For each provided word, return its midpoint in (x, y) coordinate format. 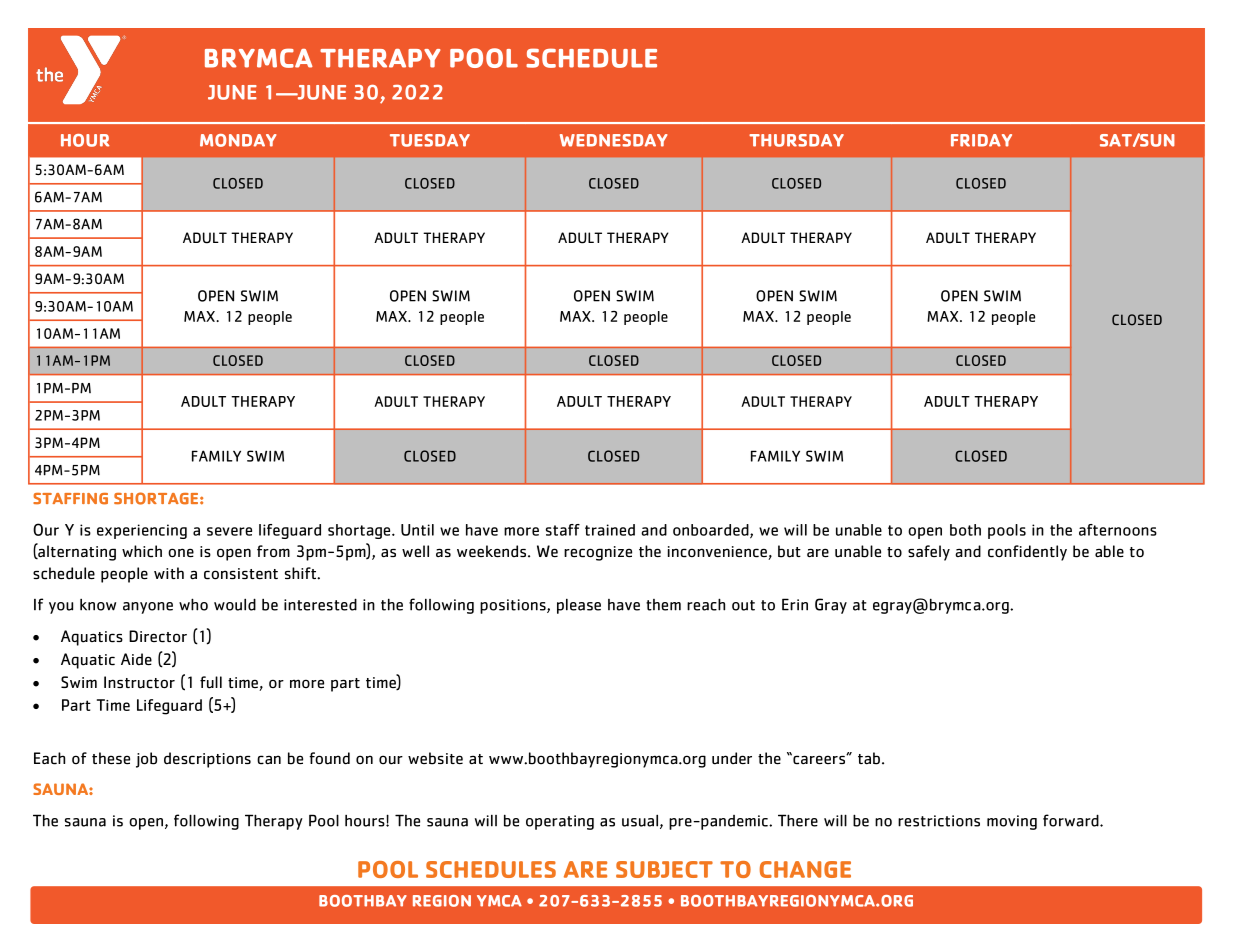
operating (560, 822)
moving (1012, 822)
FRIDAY (981, 140)
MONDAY (238, 140)
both (965, 530)
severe (229, 531)
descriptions (207, 760)
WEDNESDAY (613, 140)
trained (610, 530)
